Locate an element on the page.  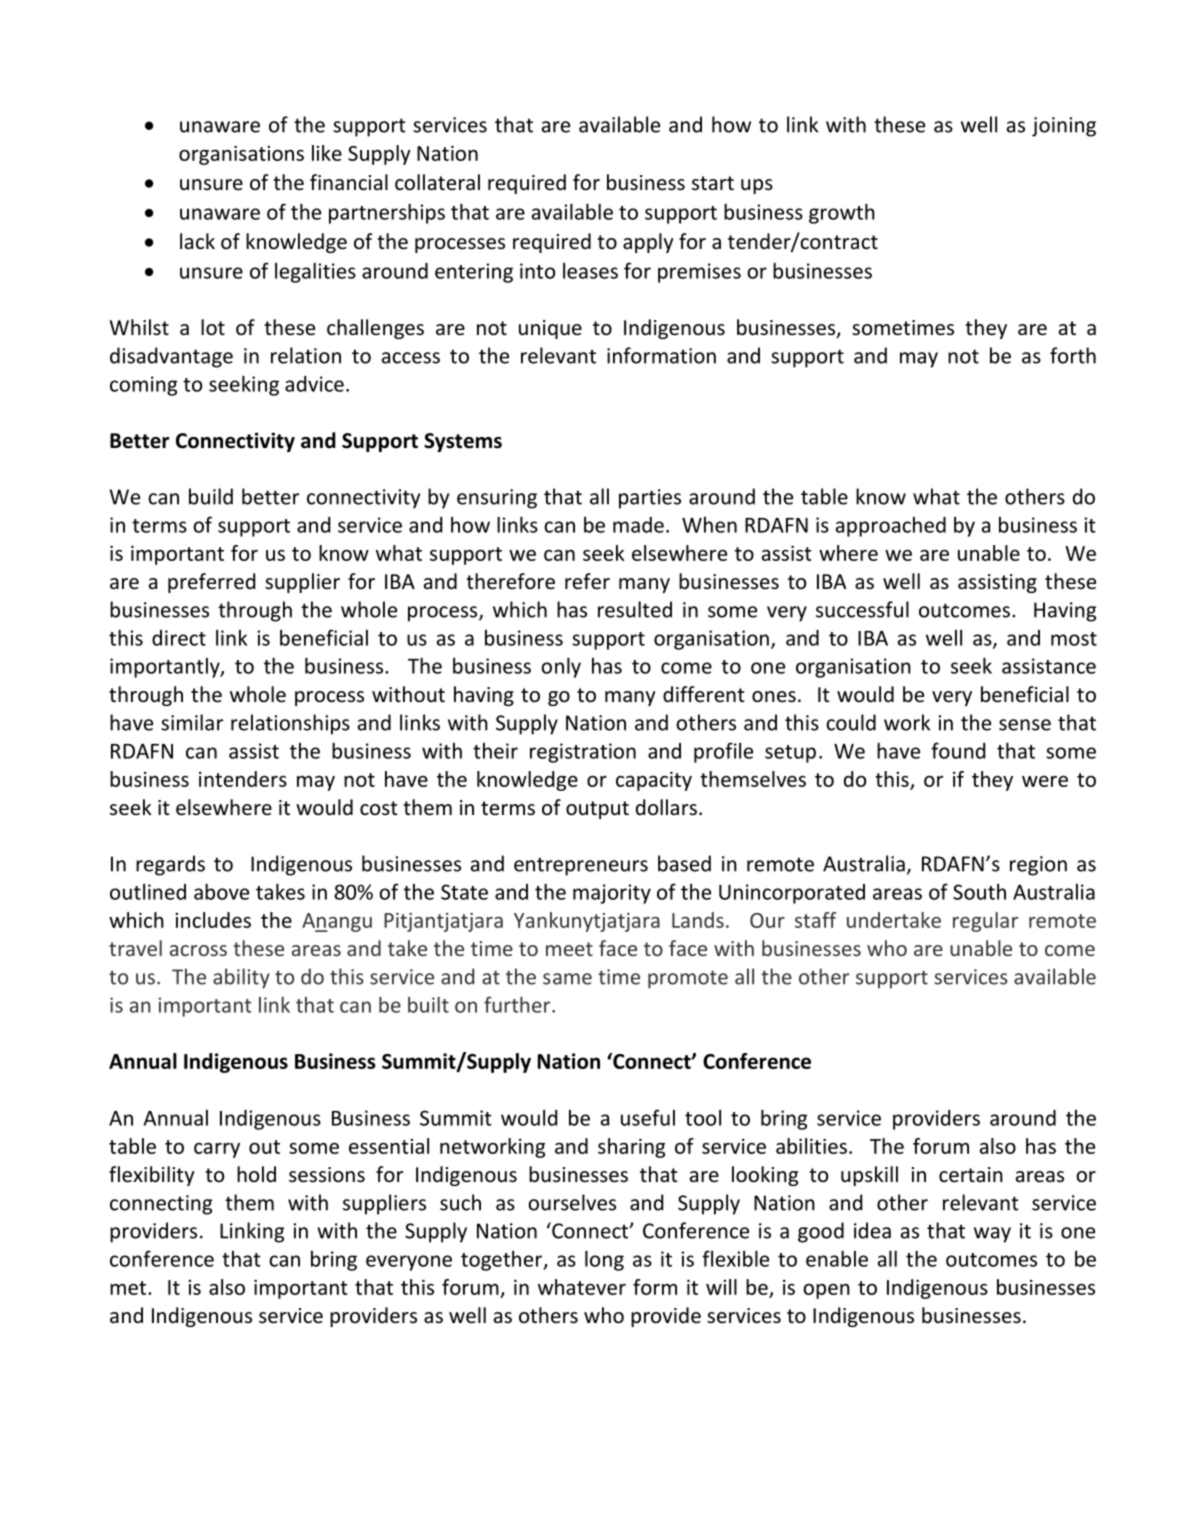
hold is located at coordinates (256, 1174).
